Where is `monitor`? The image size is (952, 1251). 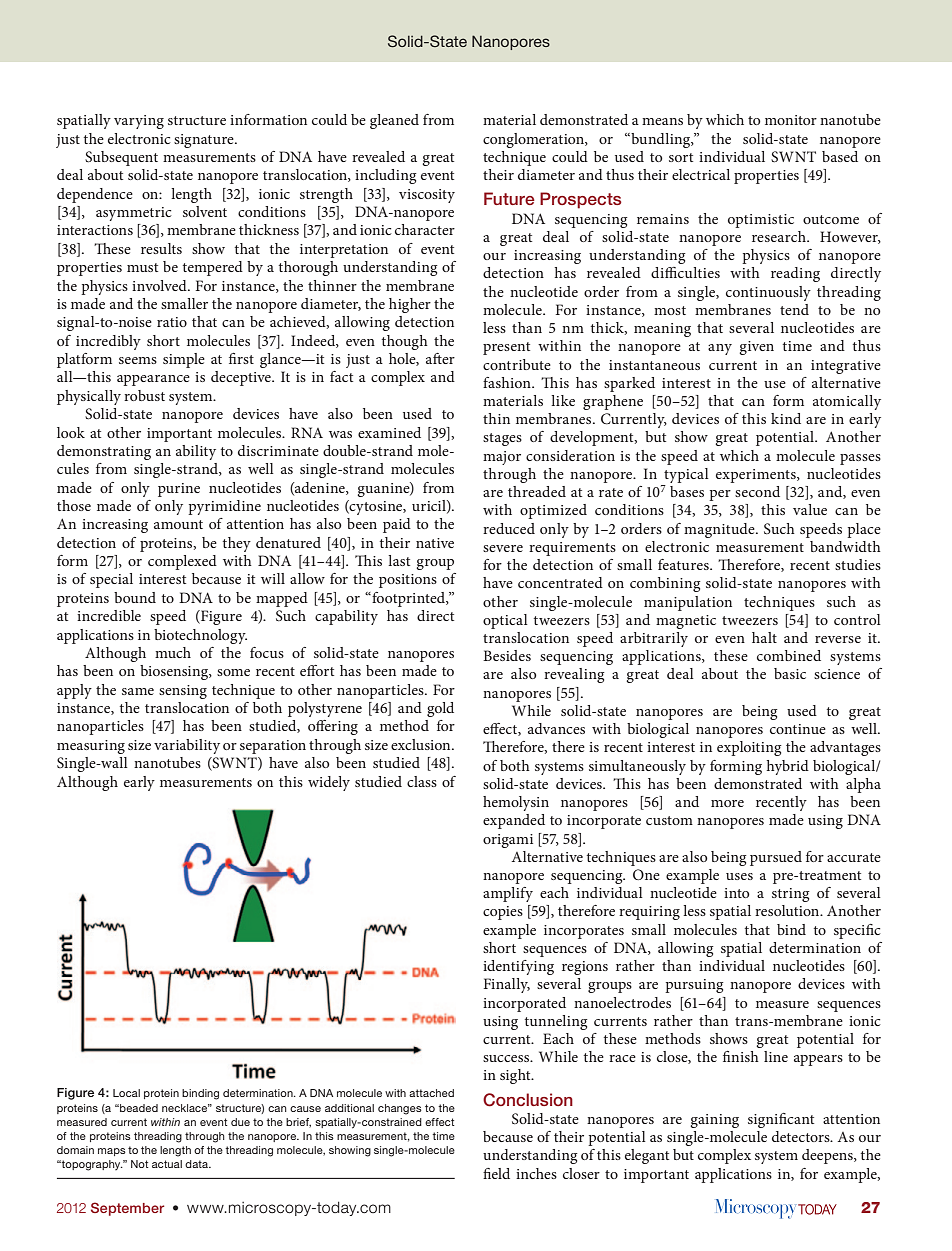 monitor is located at coordinates (791, 120).
